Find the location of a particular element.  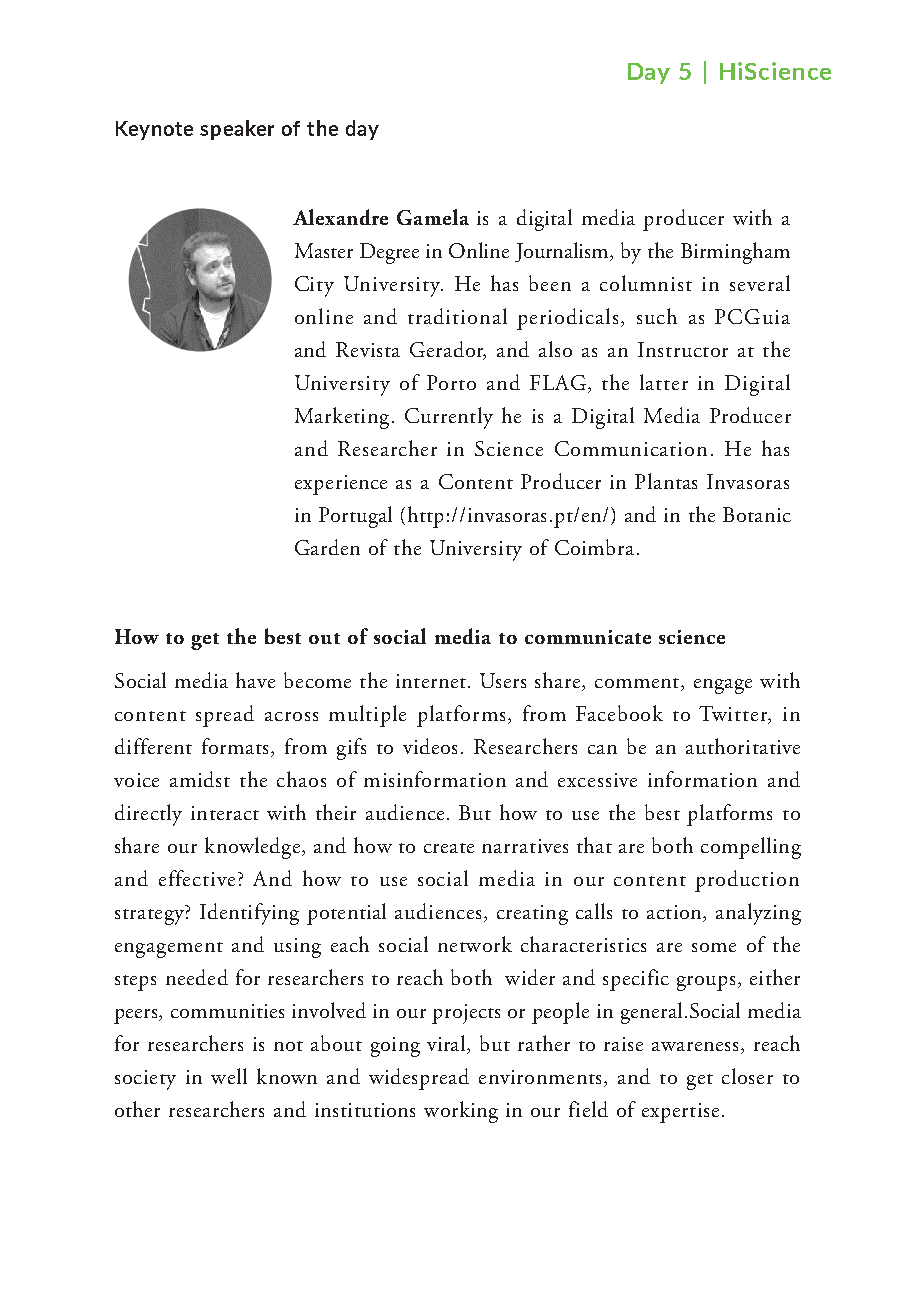

internet is located at coordinates (432, 681).
